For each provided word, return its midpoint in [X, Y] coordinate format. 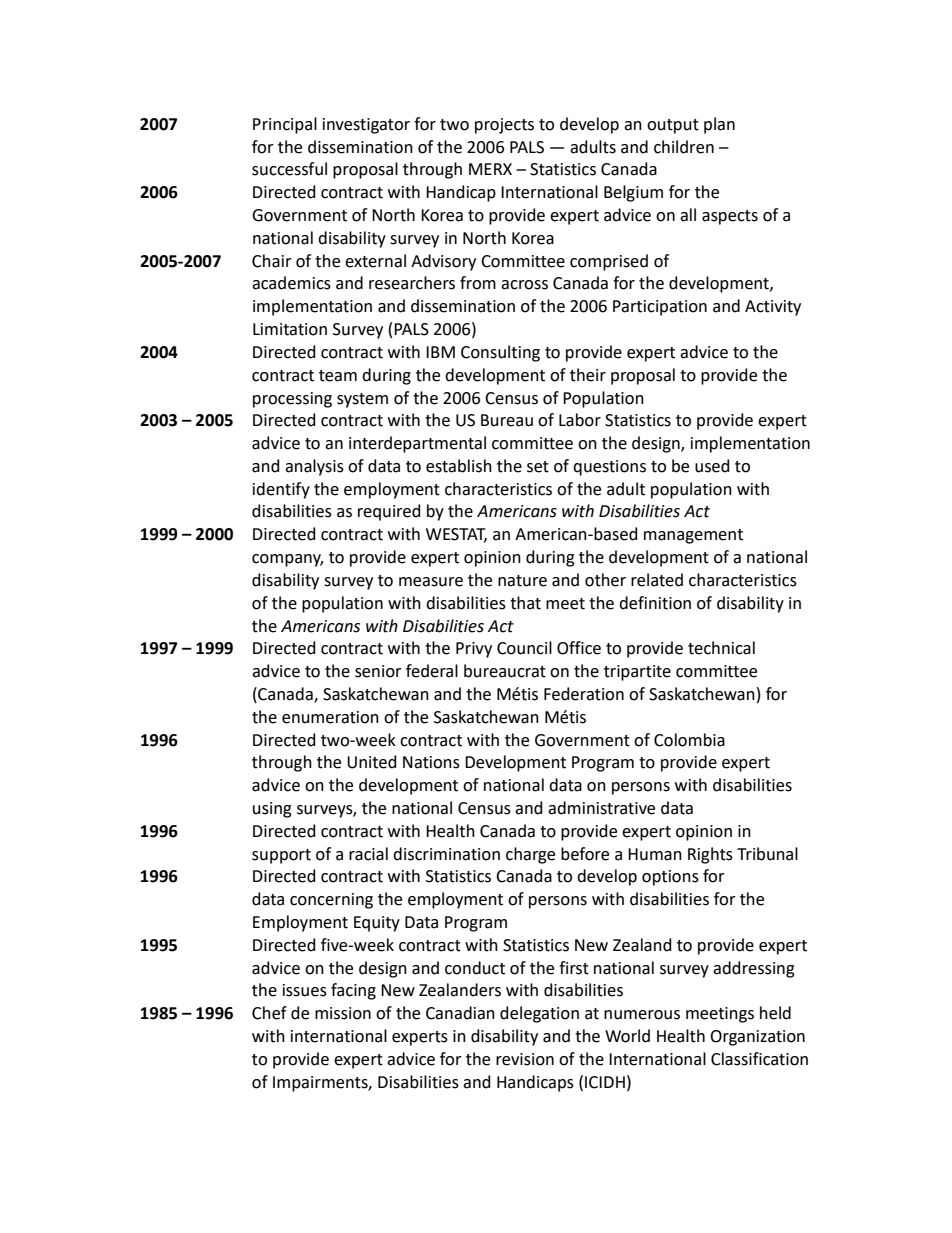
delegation [539, 1014]
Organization [757, 1038]
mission [343, 1013]
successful [289, 169]
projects [504, 126]
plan [719, 125]
